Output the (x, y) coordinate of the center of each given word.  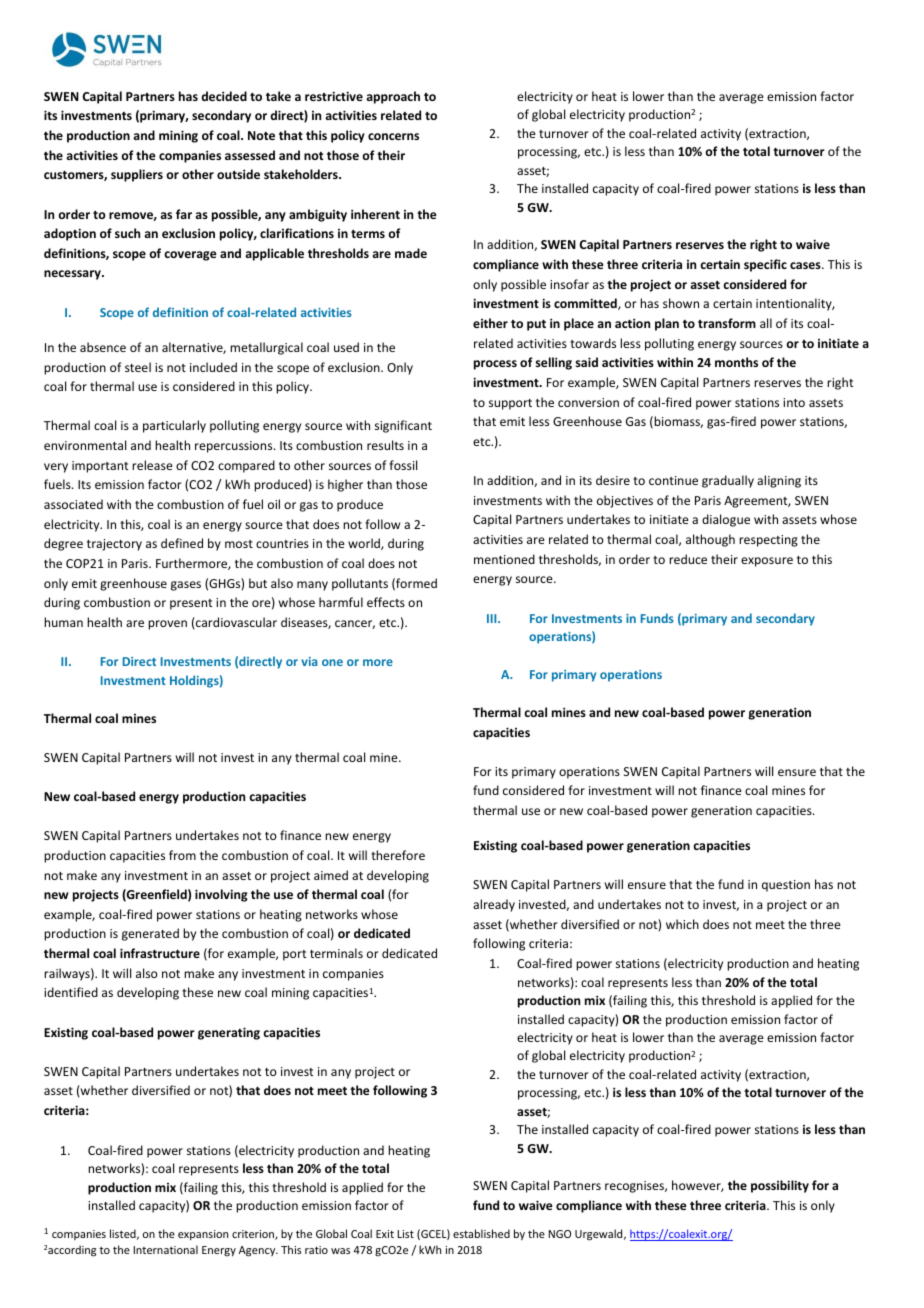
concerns (393, 136)
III (493, 618)
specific (765, 265)
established (481, 1233)
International (166, 1249)
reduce (688, 559)
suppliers (137, 175)
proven (167, 625)
